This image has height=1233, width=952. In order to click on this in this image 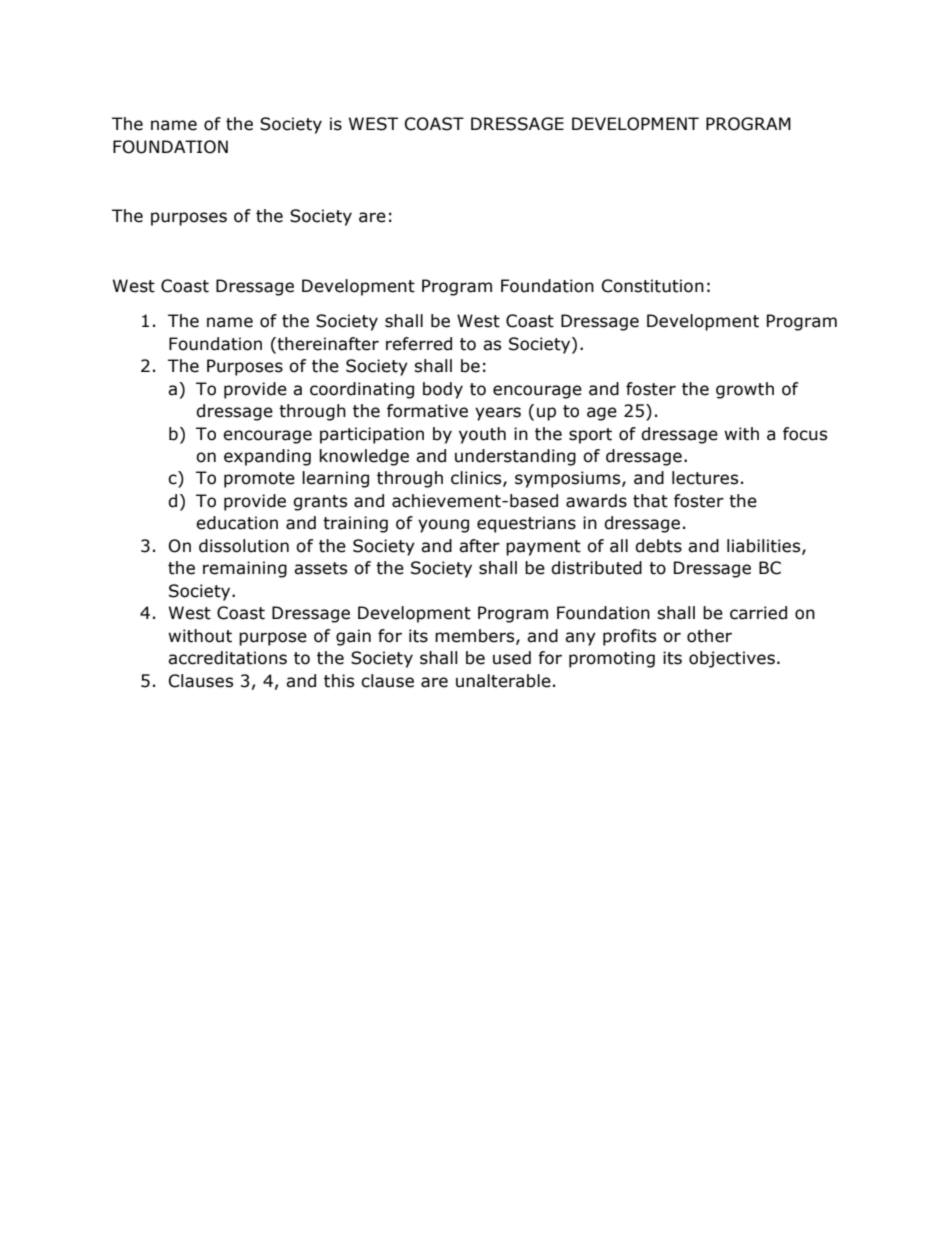, I will do `click(339, 681)`.
